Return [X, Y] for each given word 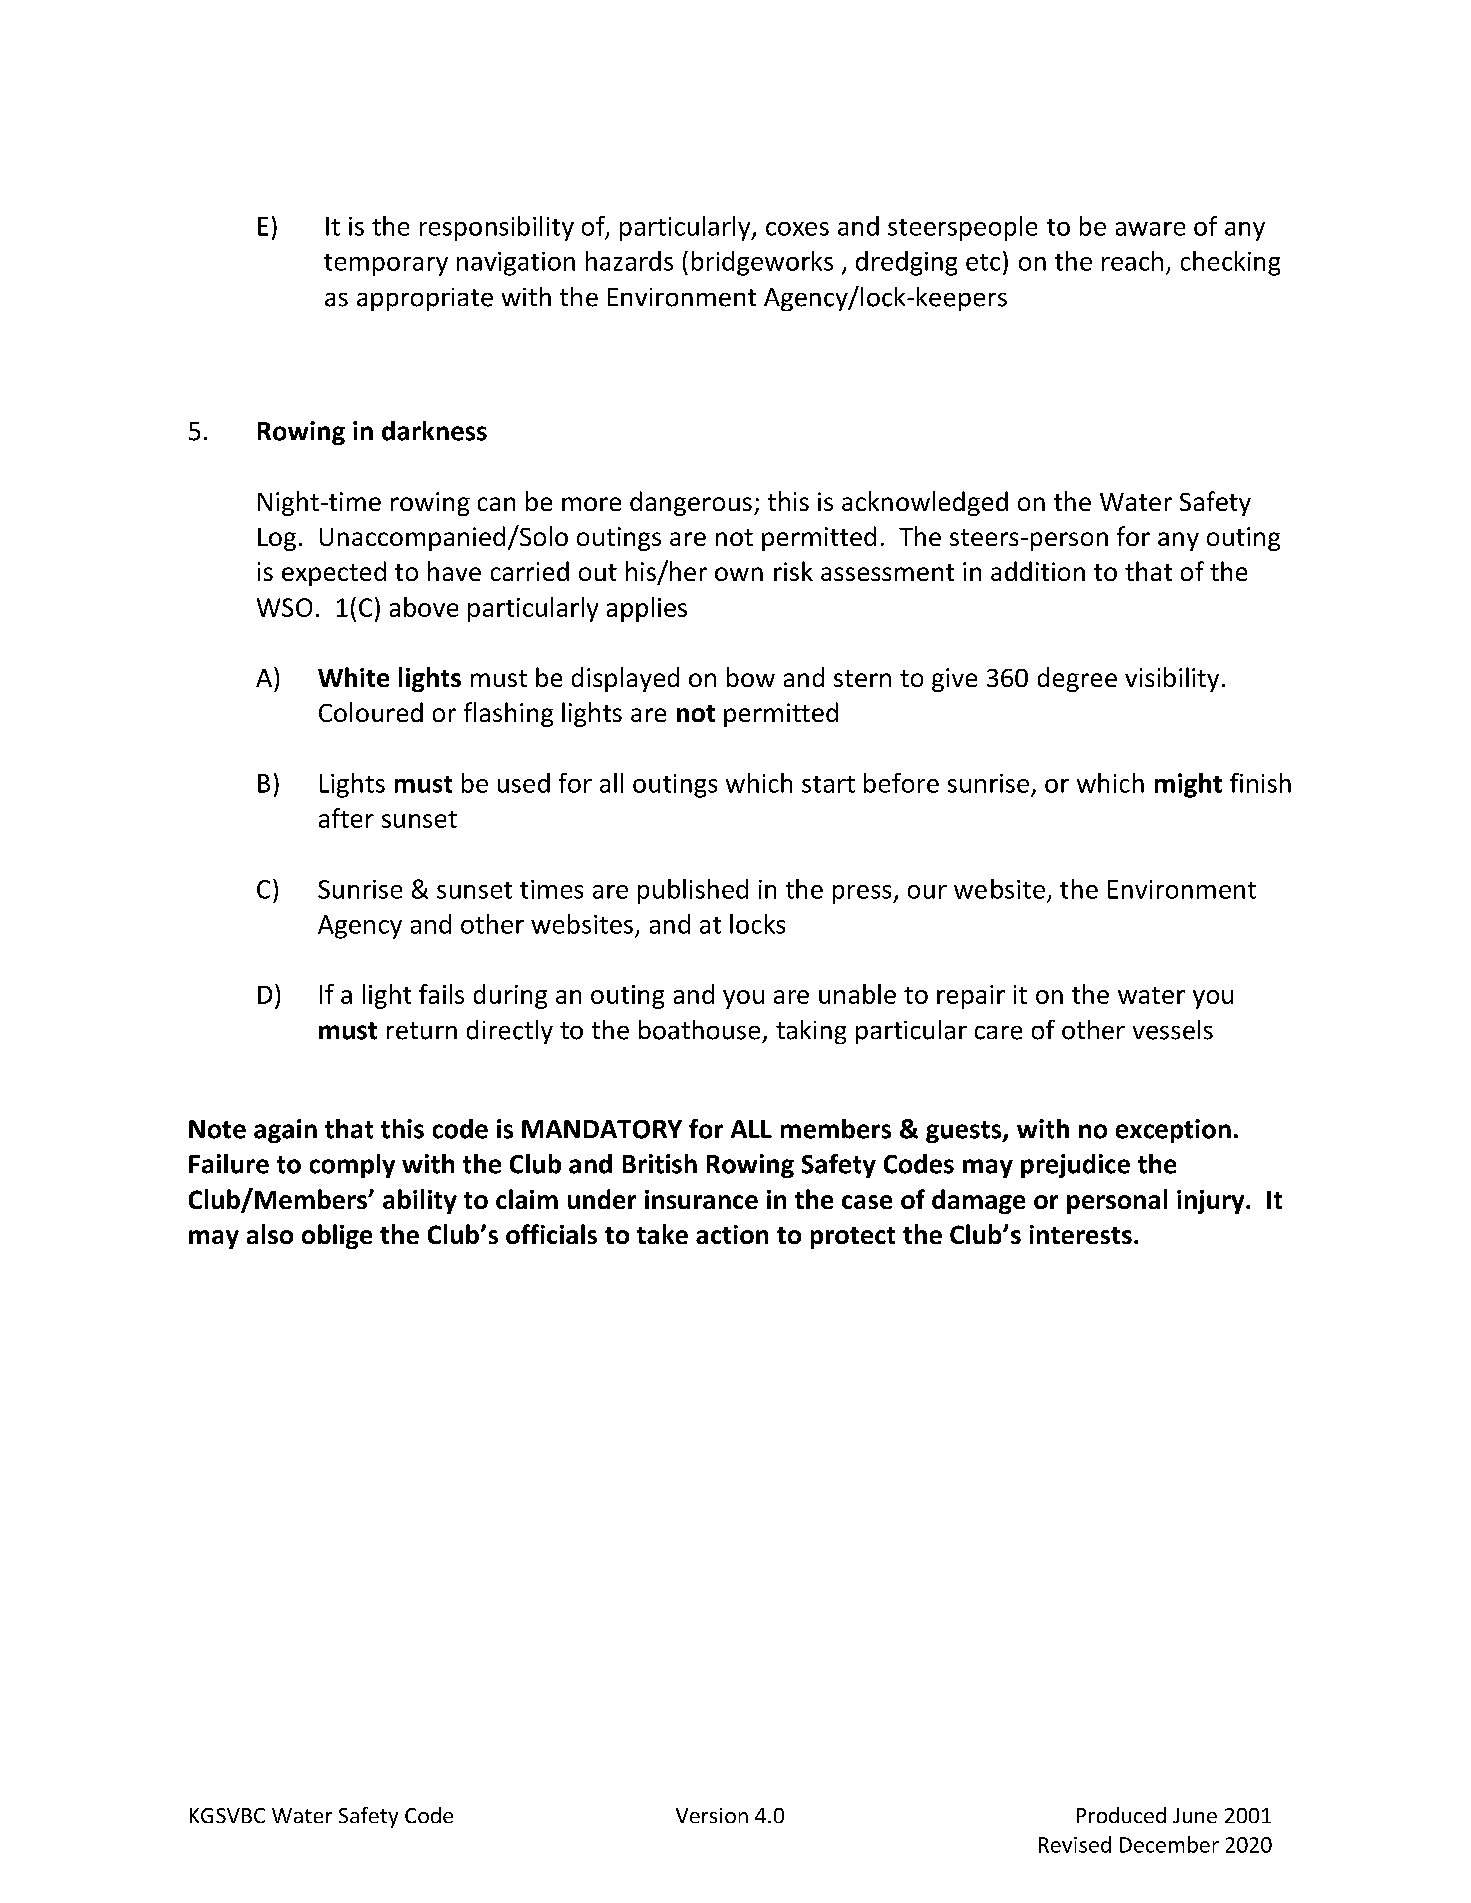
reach [1132, 261]
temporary [386, 265]
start [828, 784]
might [1188, 785]
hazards [629, 261]
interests [1081, 1234]
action [732, 1234]
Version [712, 1815]
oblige [337, 1236]
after [346, 818]
